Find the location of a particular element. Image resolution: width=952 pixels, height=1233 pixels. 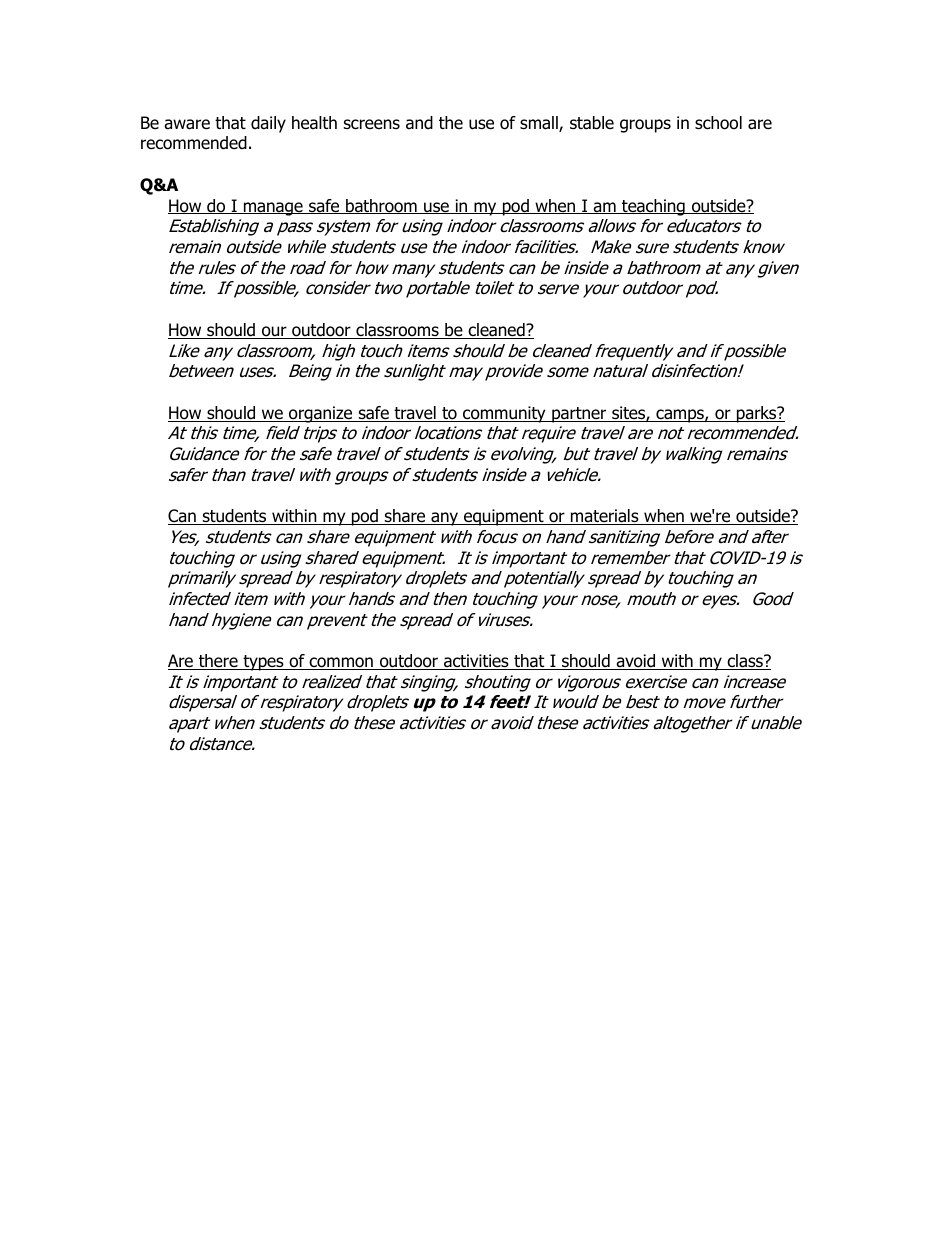

teaching is located at coordinates (653, 207).
